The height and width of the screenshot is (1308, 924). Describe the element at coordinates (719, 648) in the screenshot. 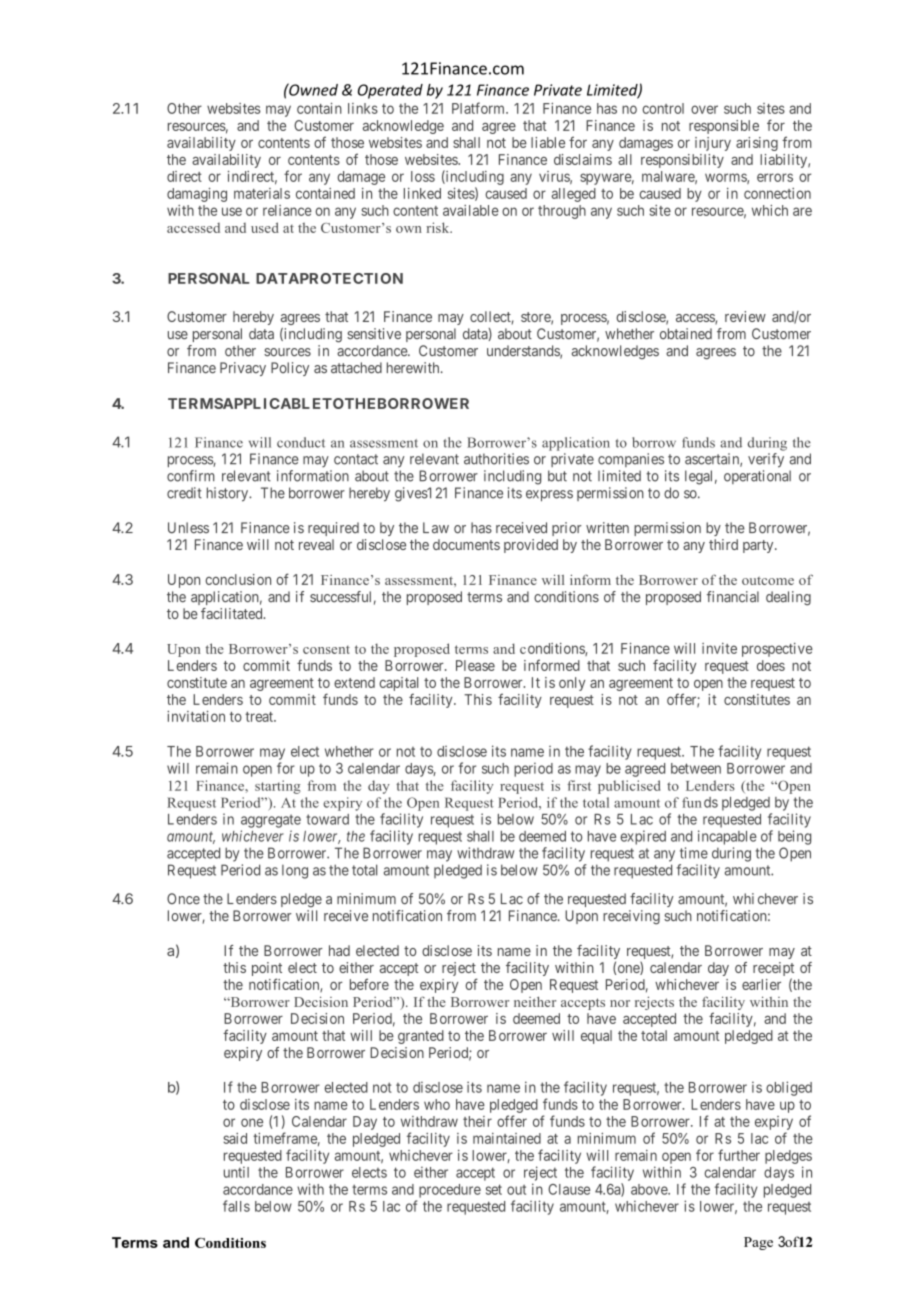

I see `invite` at that location.
